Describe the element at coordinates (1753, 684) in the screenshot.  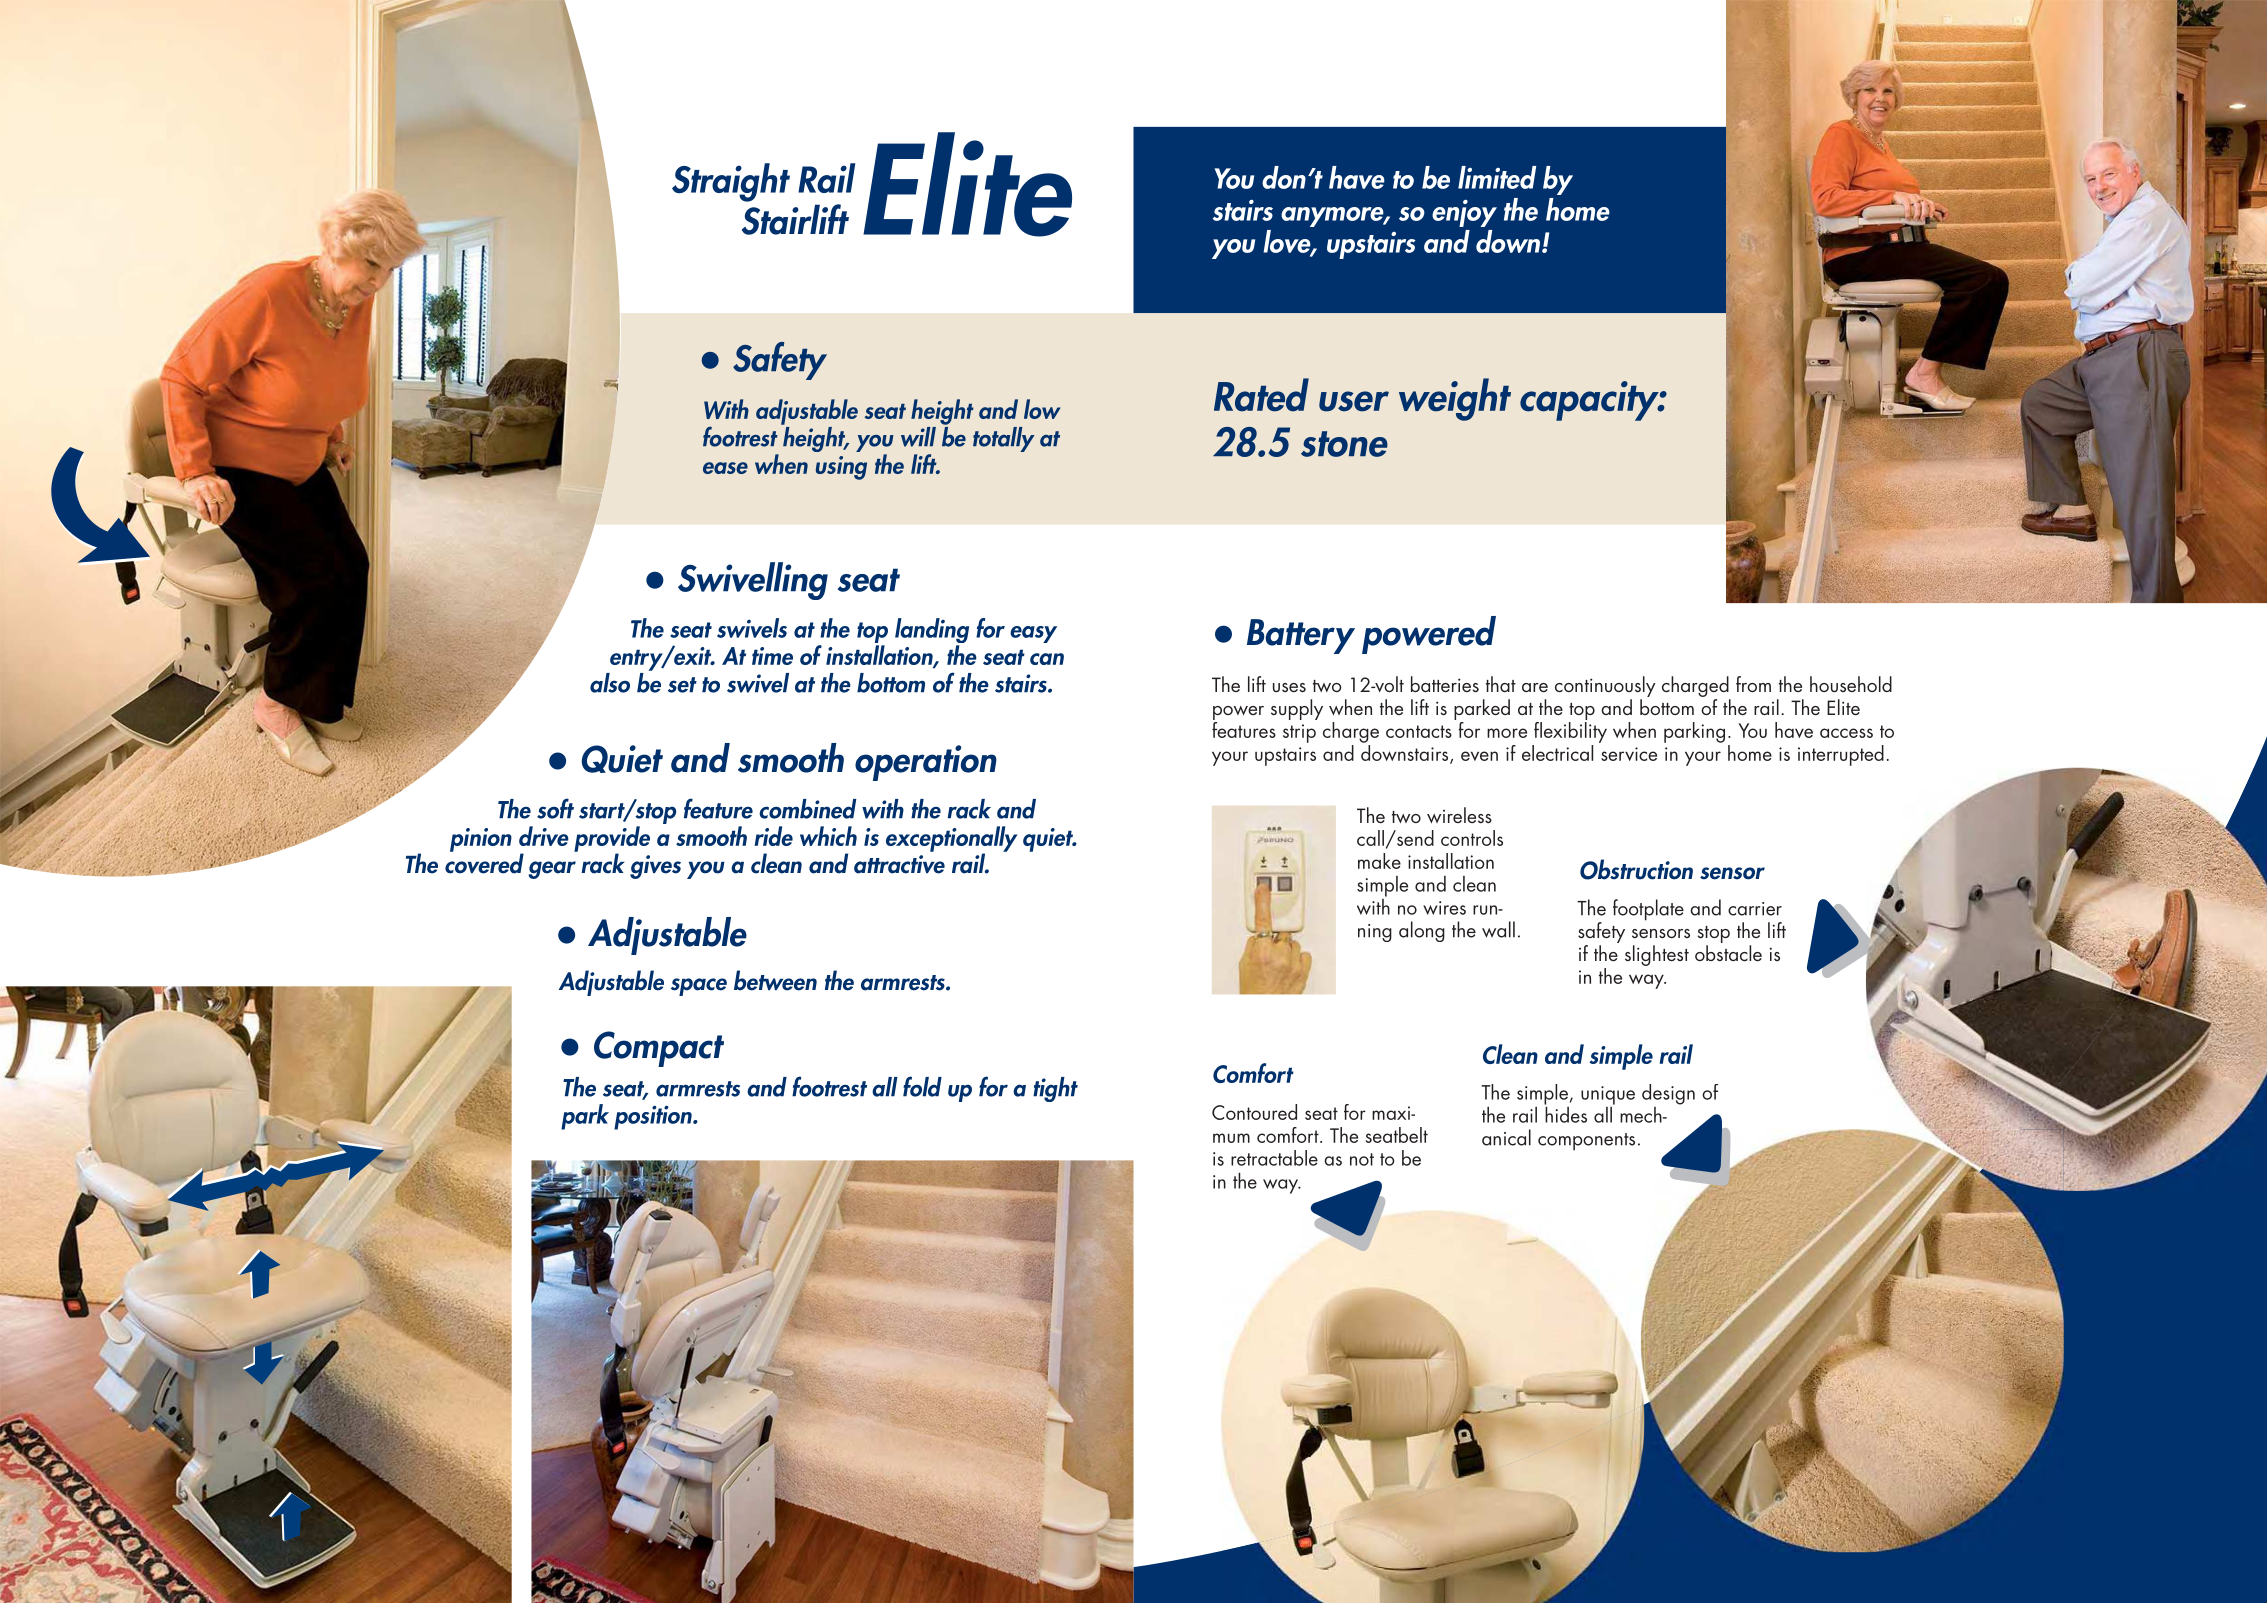
I see `from` at that location.
